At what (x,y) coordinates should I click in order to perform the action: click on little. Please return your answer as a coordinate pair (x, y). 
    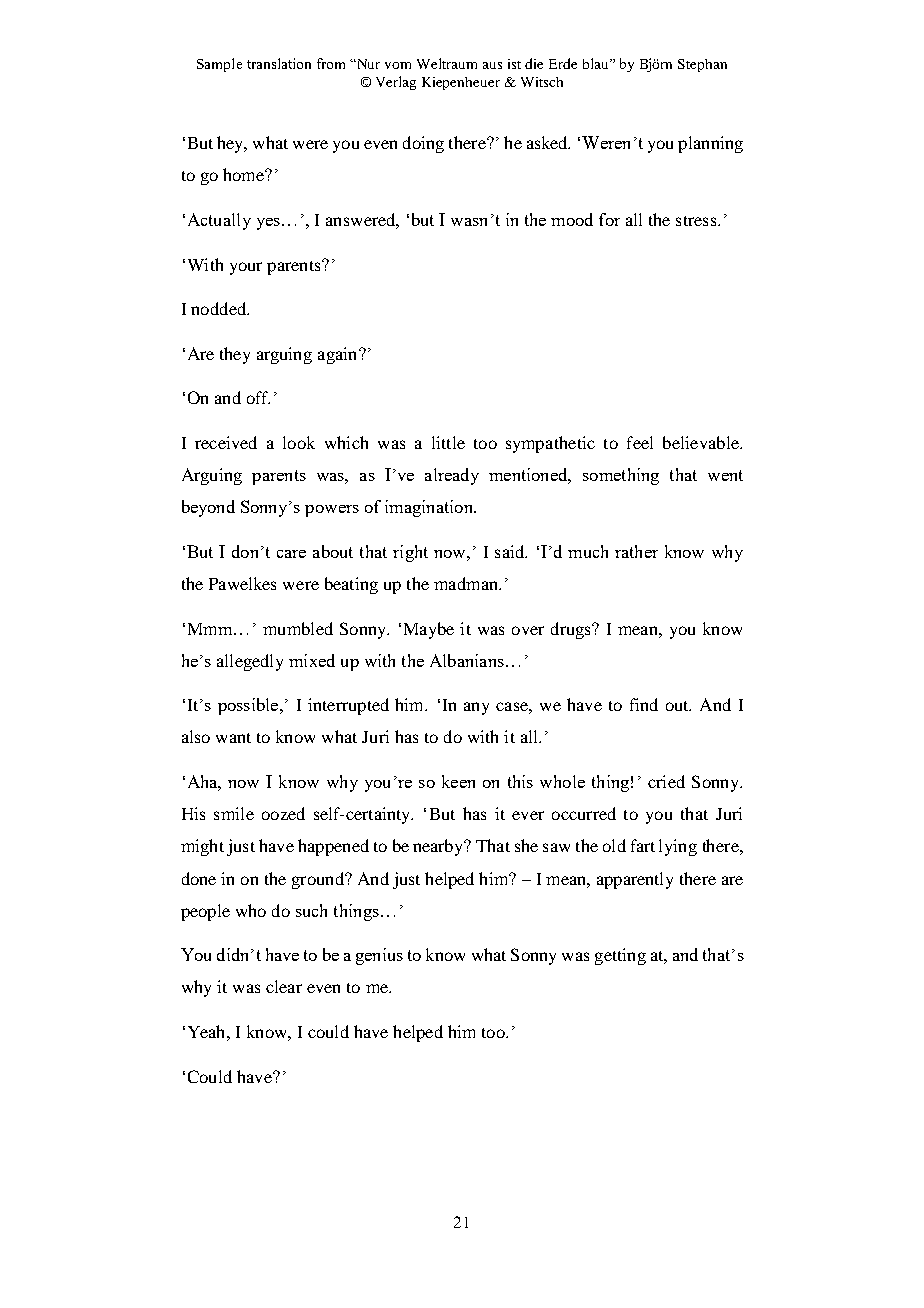
    Looking at the image, I should click on (448, 442).
